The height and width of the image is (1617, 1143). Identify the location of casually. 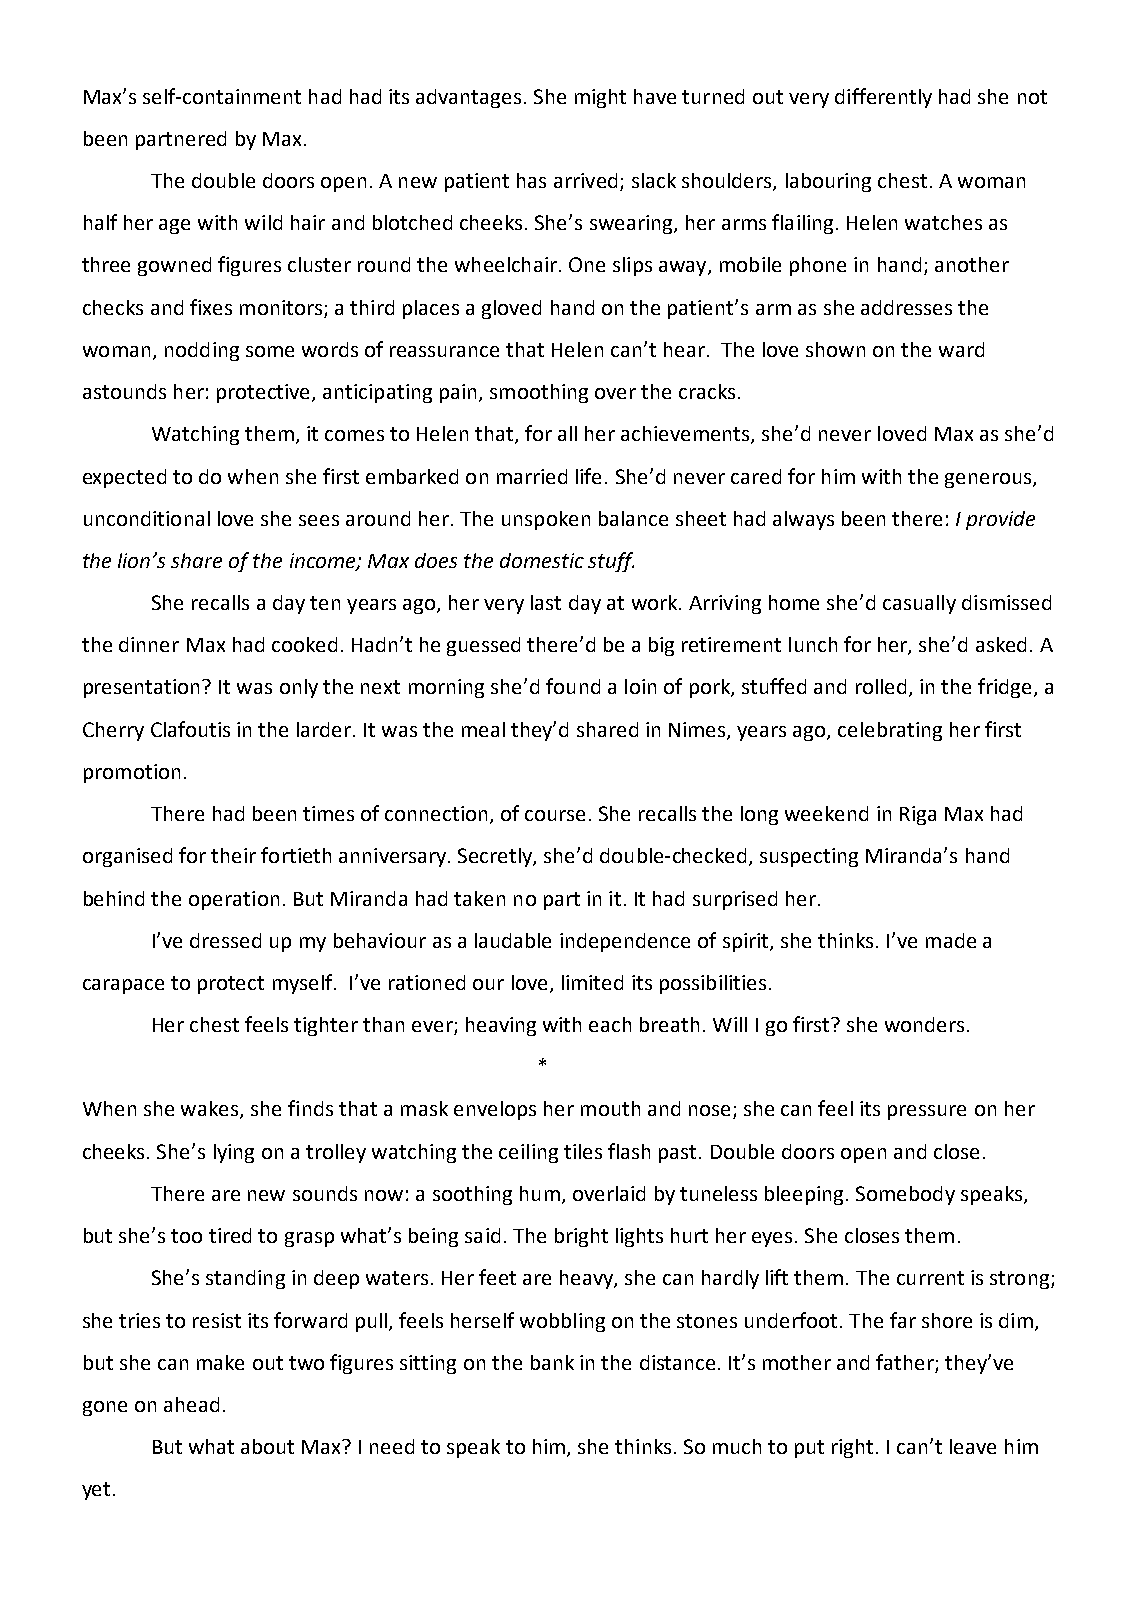
(919, 604).
